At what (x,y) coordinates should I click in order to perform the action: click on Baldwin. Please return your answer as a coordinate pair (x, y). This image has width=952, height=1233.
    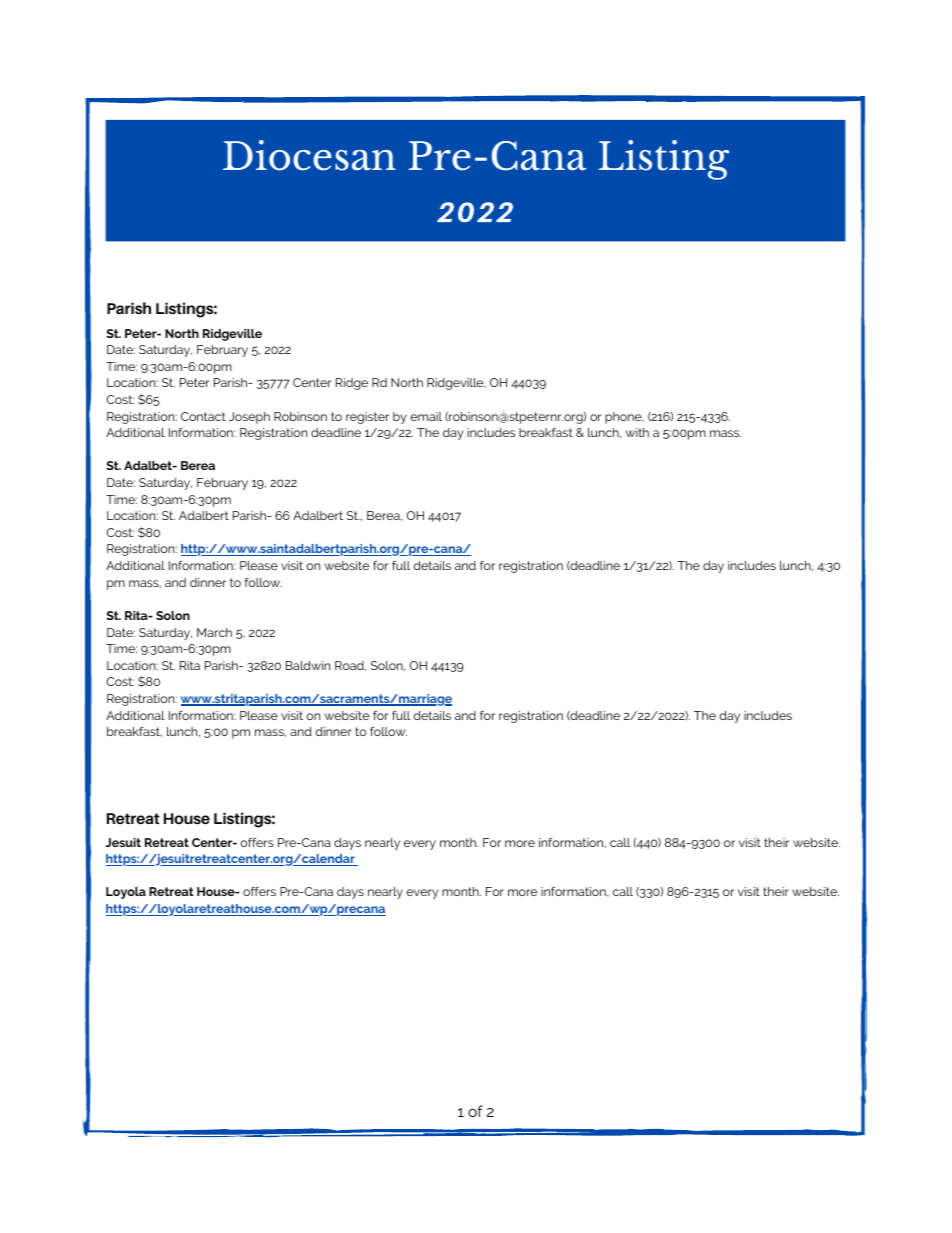
    Looking at the image, I should click on (308, 665).
